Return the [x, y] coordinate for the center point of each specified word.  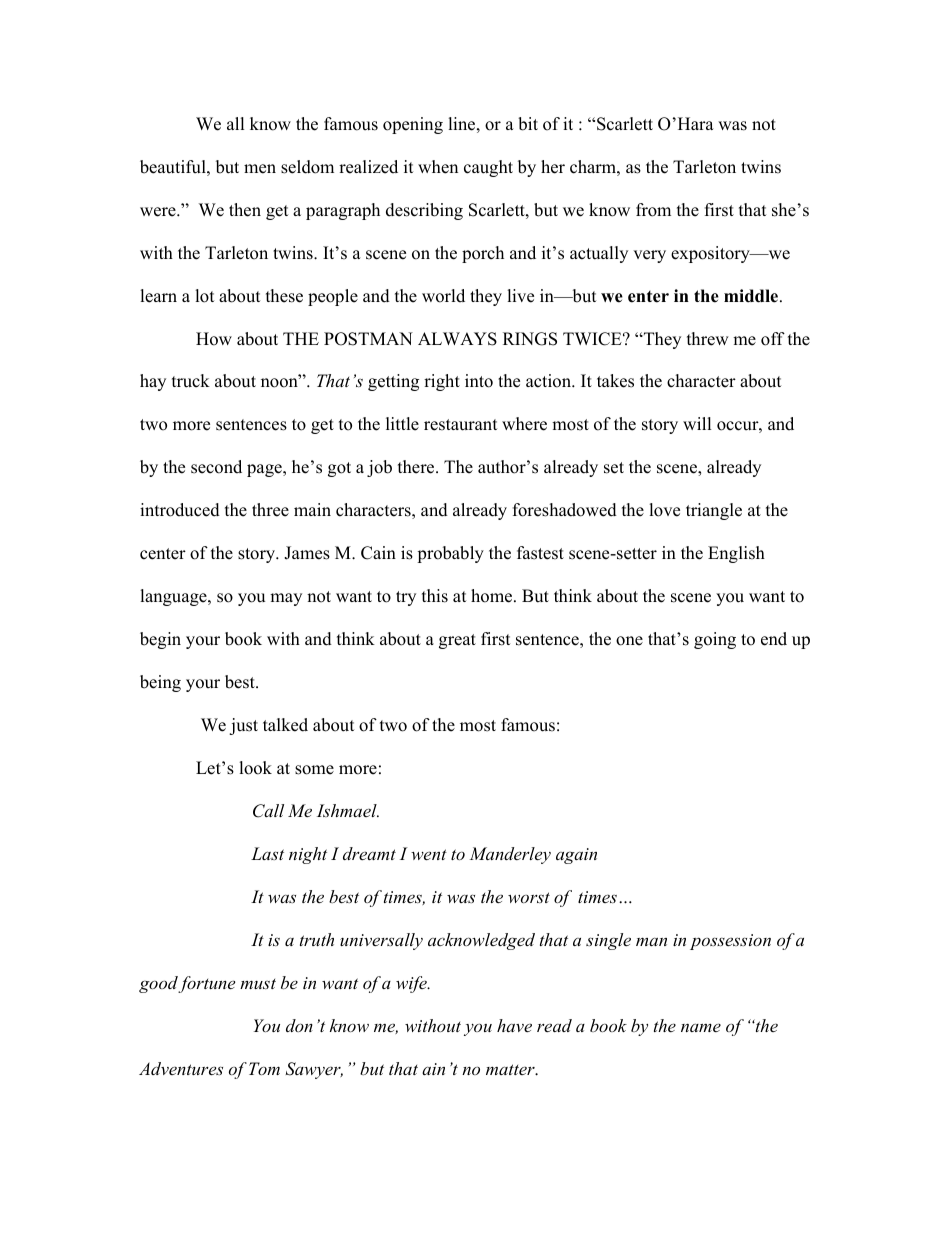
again [576, 856]
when [438, 167]
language [174, 597]
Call [268, 811]
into [479, 381]
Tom [264, 1068]
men [260, 169]
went [429, 854]
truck [191, 381]
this [435, 596]
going [715, 640]
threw [708, 339]
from [653, 210]
